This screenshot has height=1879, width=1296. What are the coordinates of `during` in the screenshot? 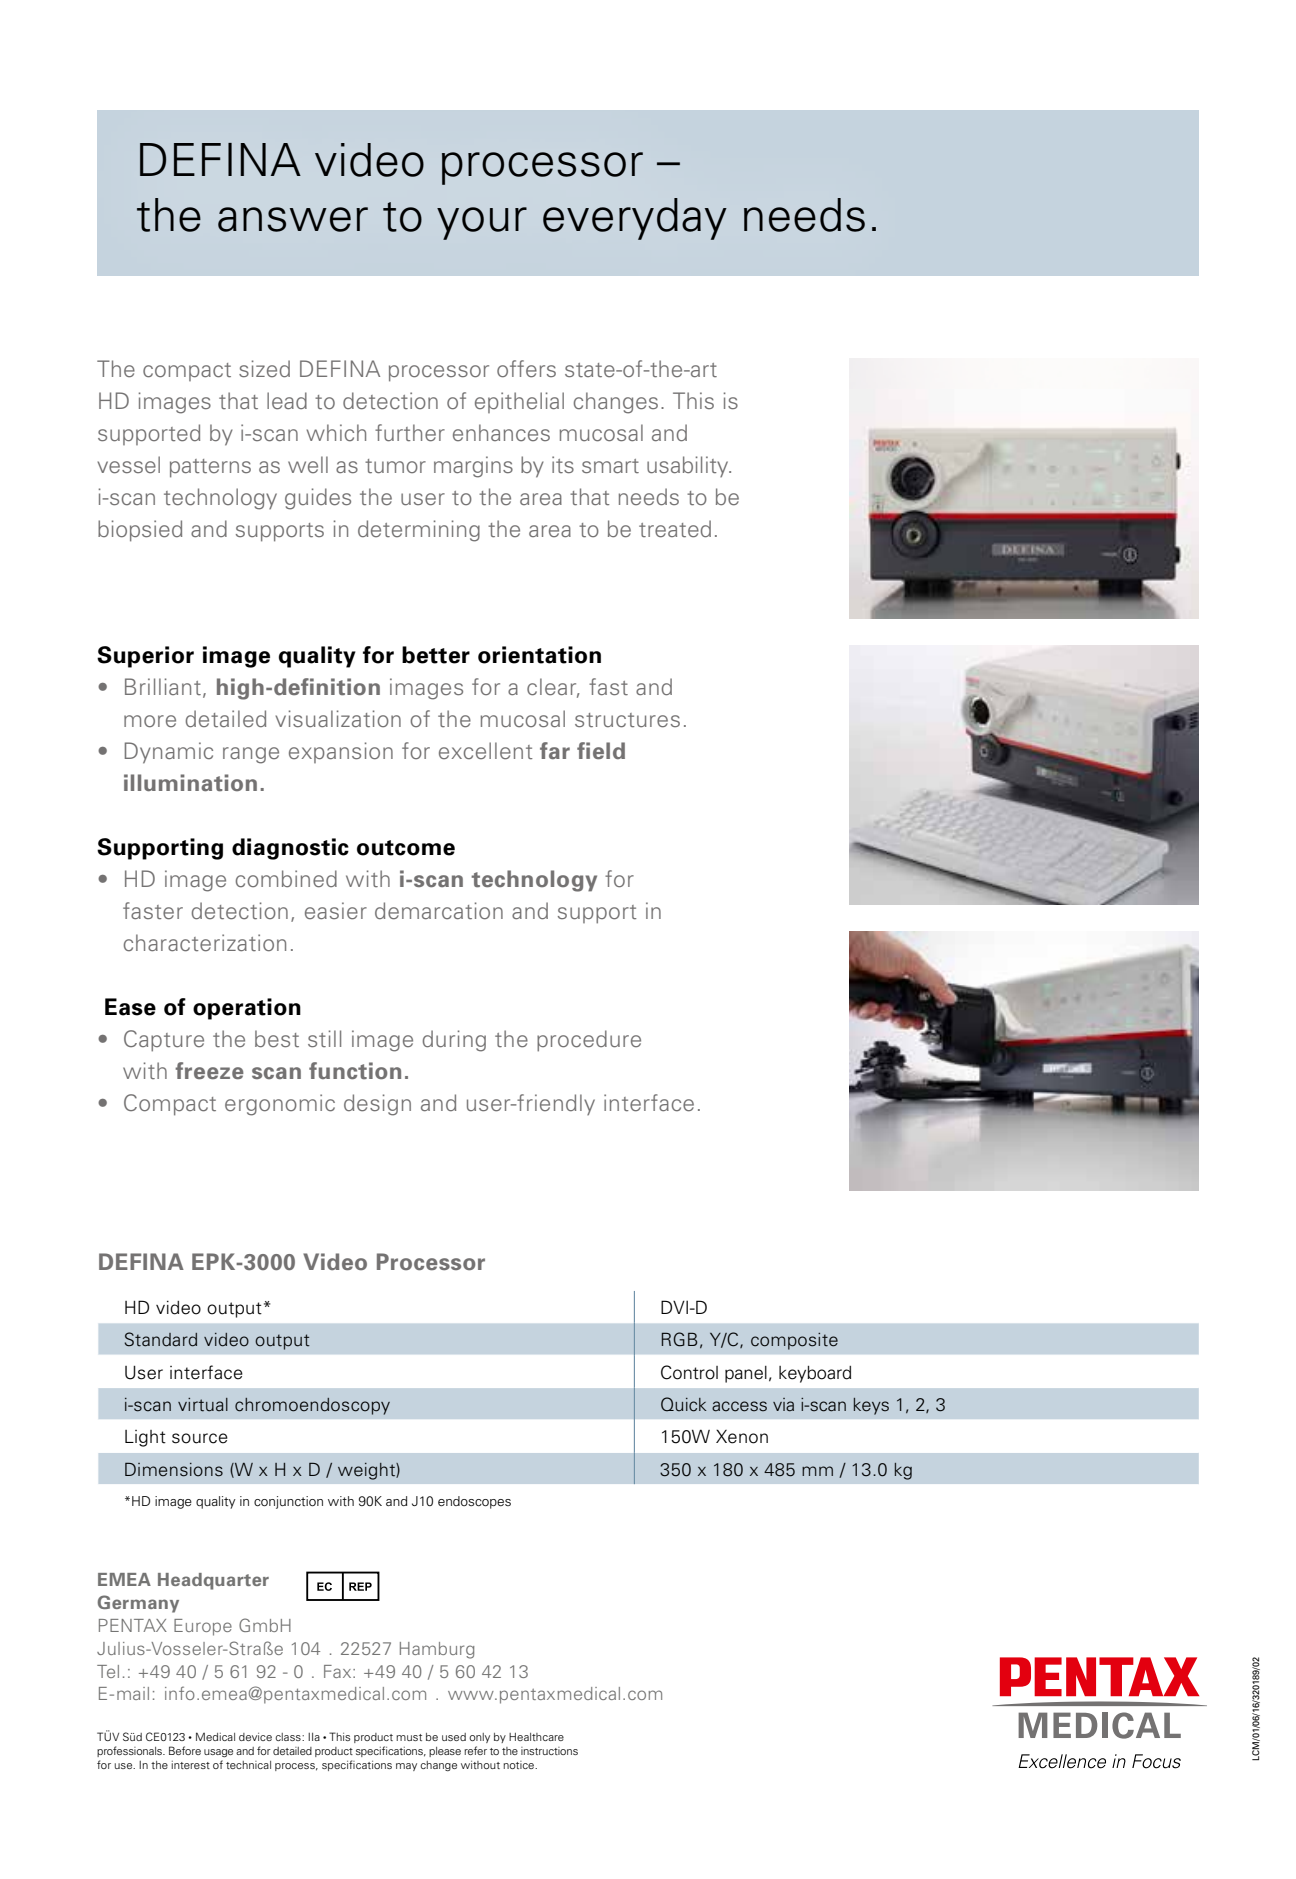 It's located at (454, 1041).
